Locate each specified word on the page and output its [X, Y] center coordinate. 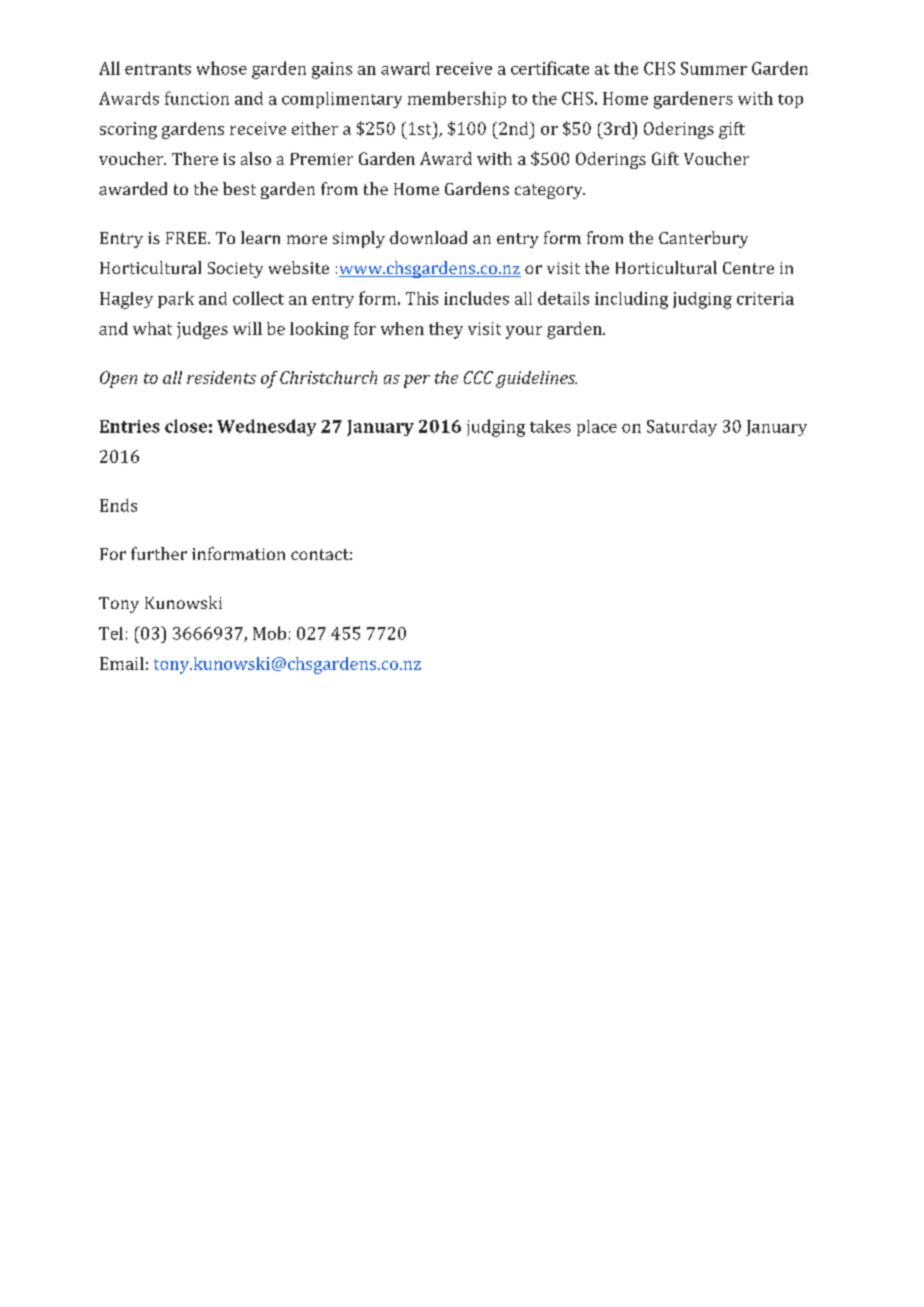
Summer [714, 68]
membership [457, 99]
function [197, 98]
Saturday [682, 428]
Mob [269, 633]
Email [122, 663]
